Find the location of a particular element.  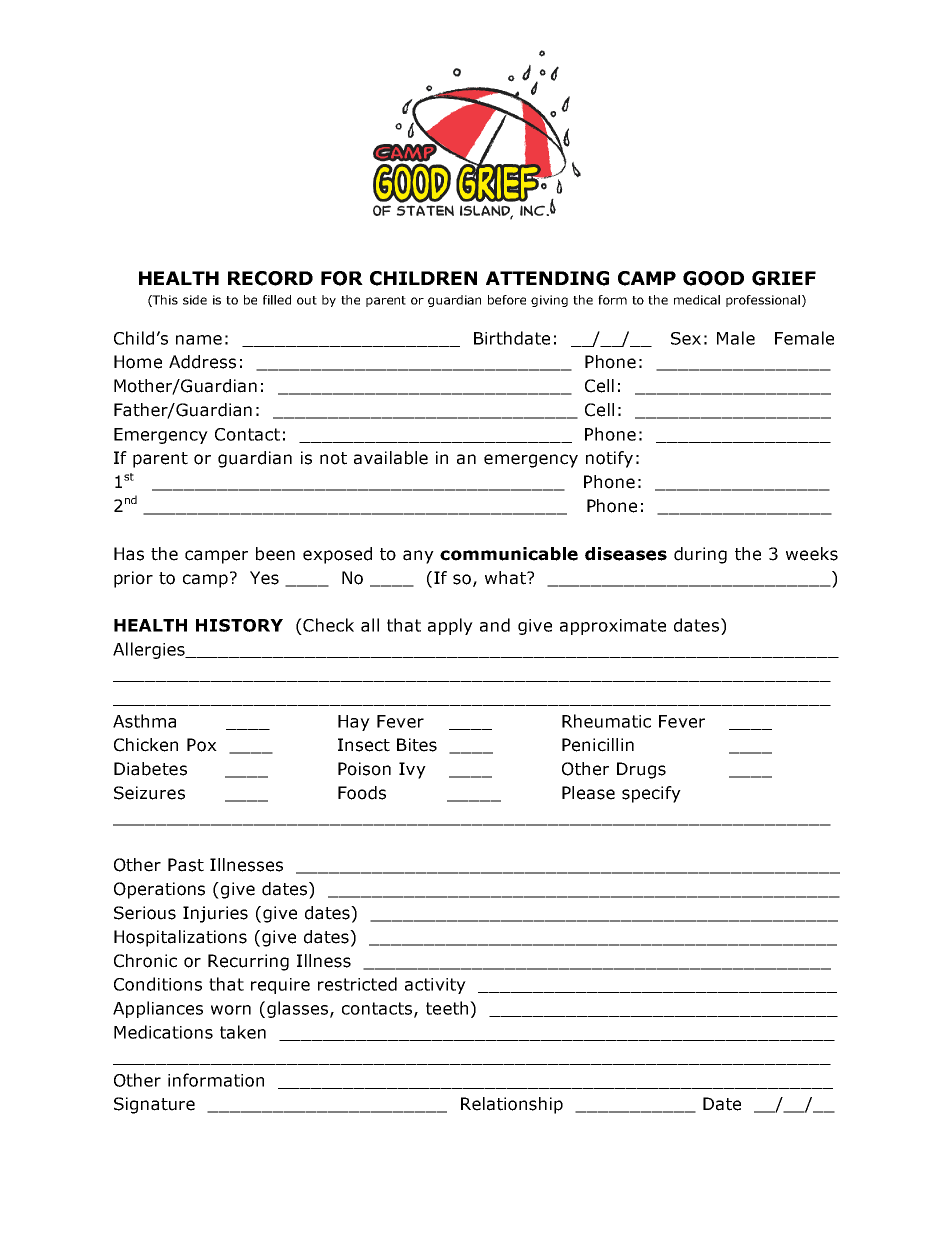

professional is located at coordinates (763, 301).
